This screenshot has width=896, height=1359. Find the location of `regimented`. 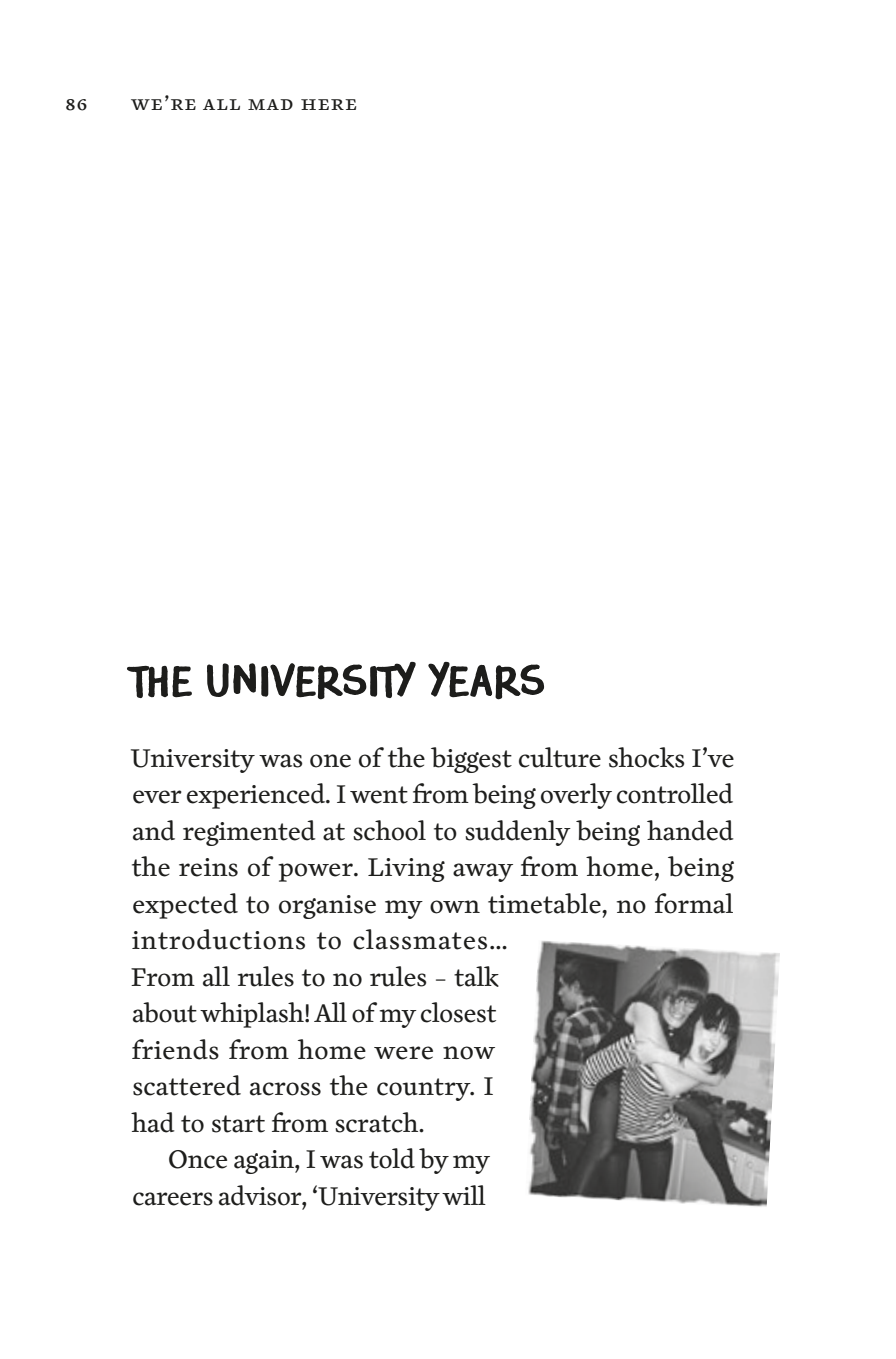

regimented is located at coordinates (249, 833).
